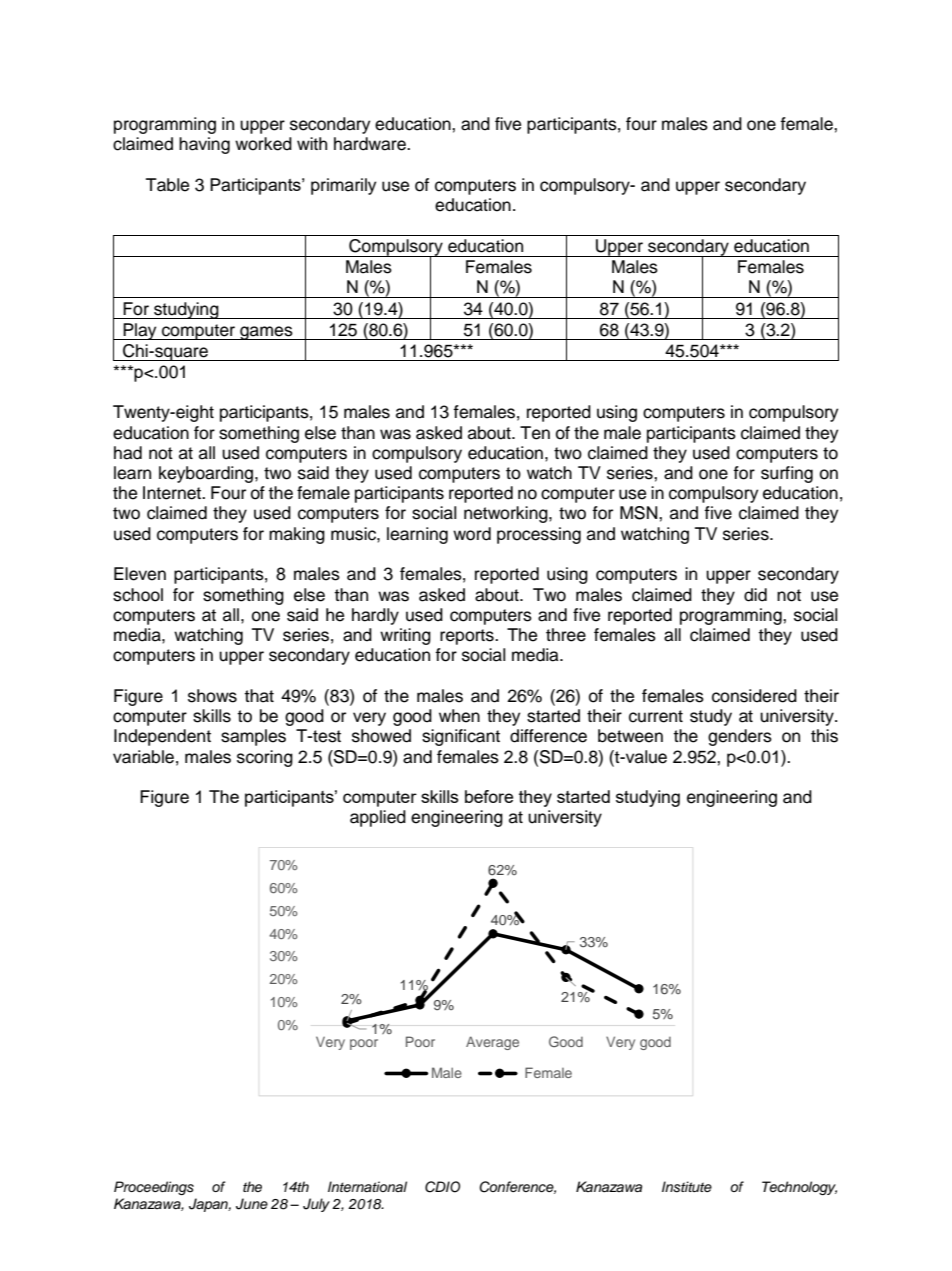 The height and width of the image is (1271, 952). What do you see at coordinates (787, 474) in the image?
I see `surfing` at bounding box center [787, 474].
